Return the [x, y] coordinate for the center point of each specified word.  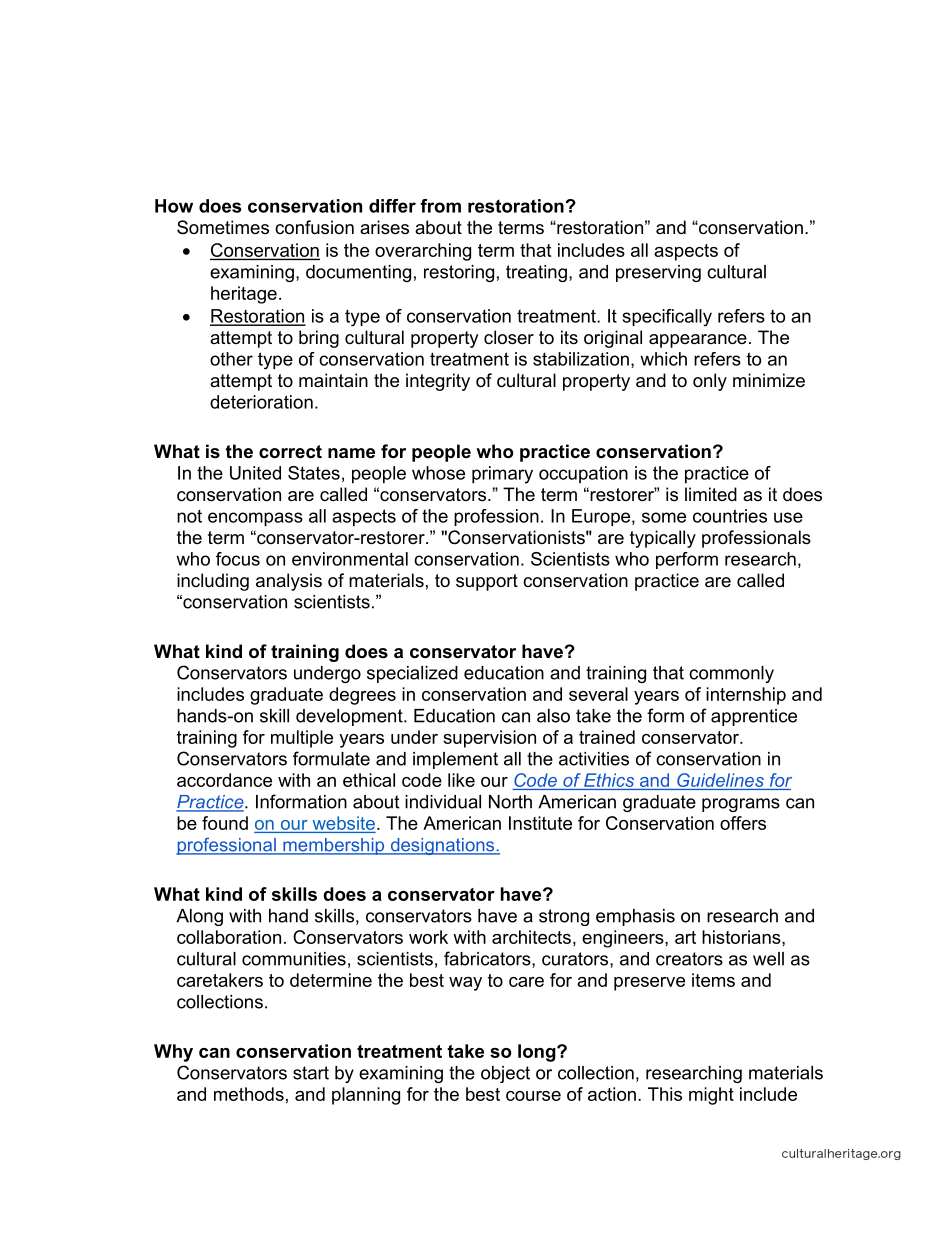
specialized [412, 674]
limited [711, 494]
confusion [314, 227]
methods [249, 1094]
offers [743, 823]
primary [502, 475]
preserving [658, 273]
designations [442, 846]
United [255, 473]
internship [746, 696]
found [225, 823]
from [440, 206]
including [213, 582]
